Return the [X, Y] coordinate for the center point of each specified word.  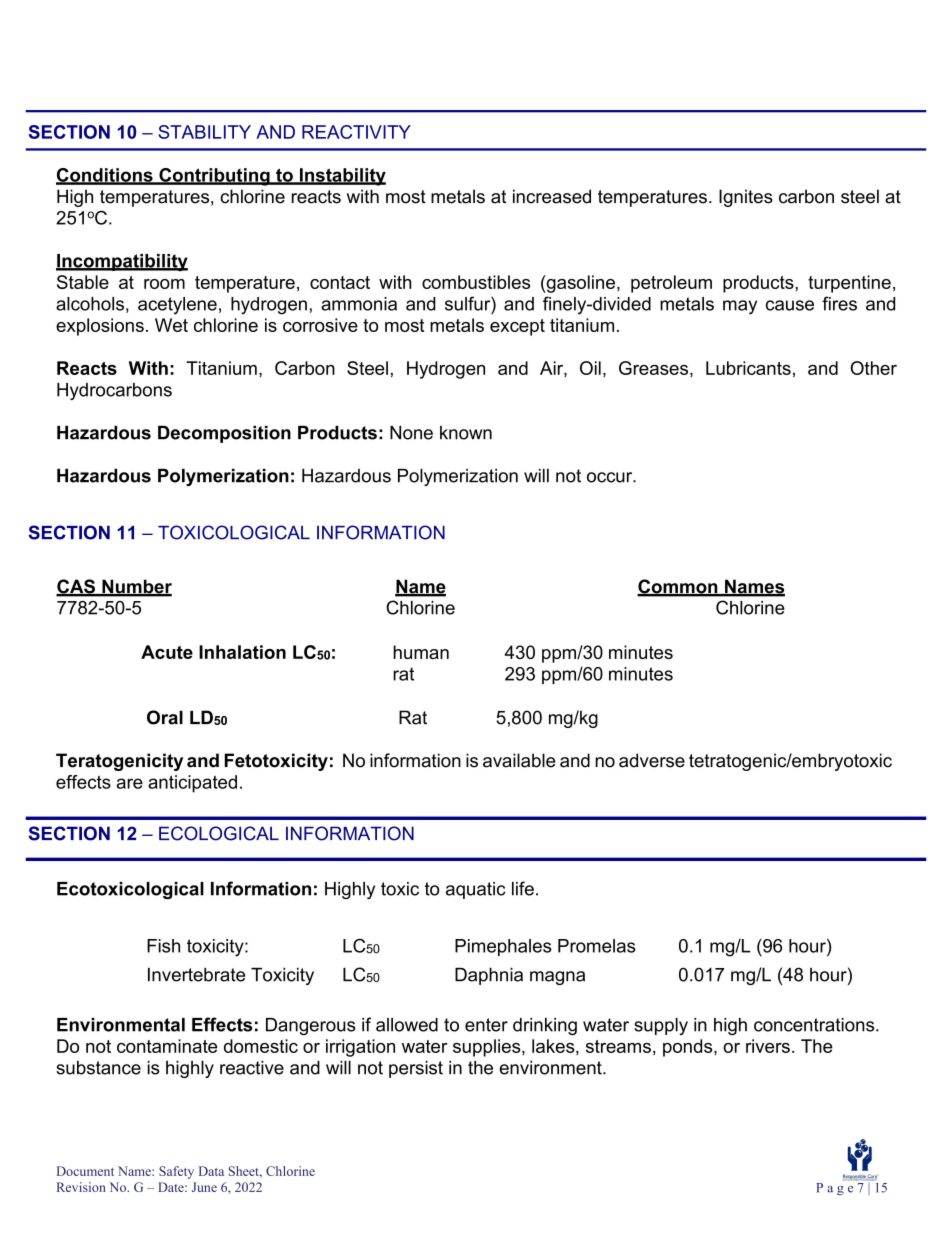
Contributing [214, 177]
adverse [652, 760]
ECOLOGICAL [219, 833]
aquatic [476, 890]
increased [552, 196]
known [466, 433]
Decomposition [224, 434]
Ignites [746, 198]
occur [611, 477]
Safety [176, 1172]
